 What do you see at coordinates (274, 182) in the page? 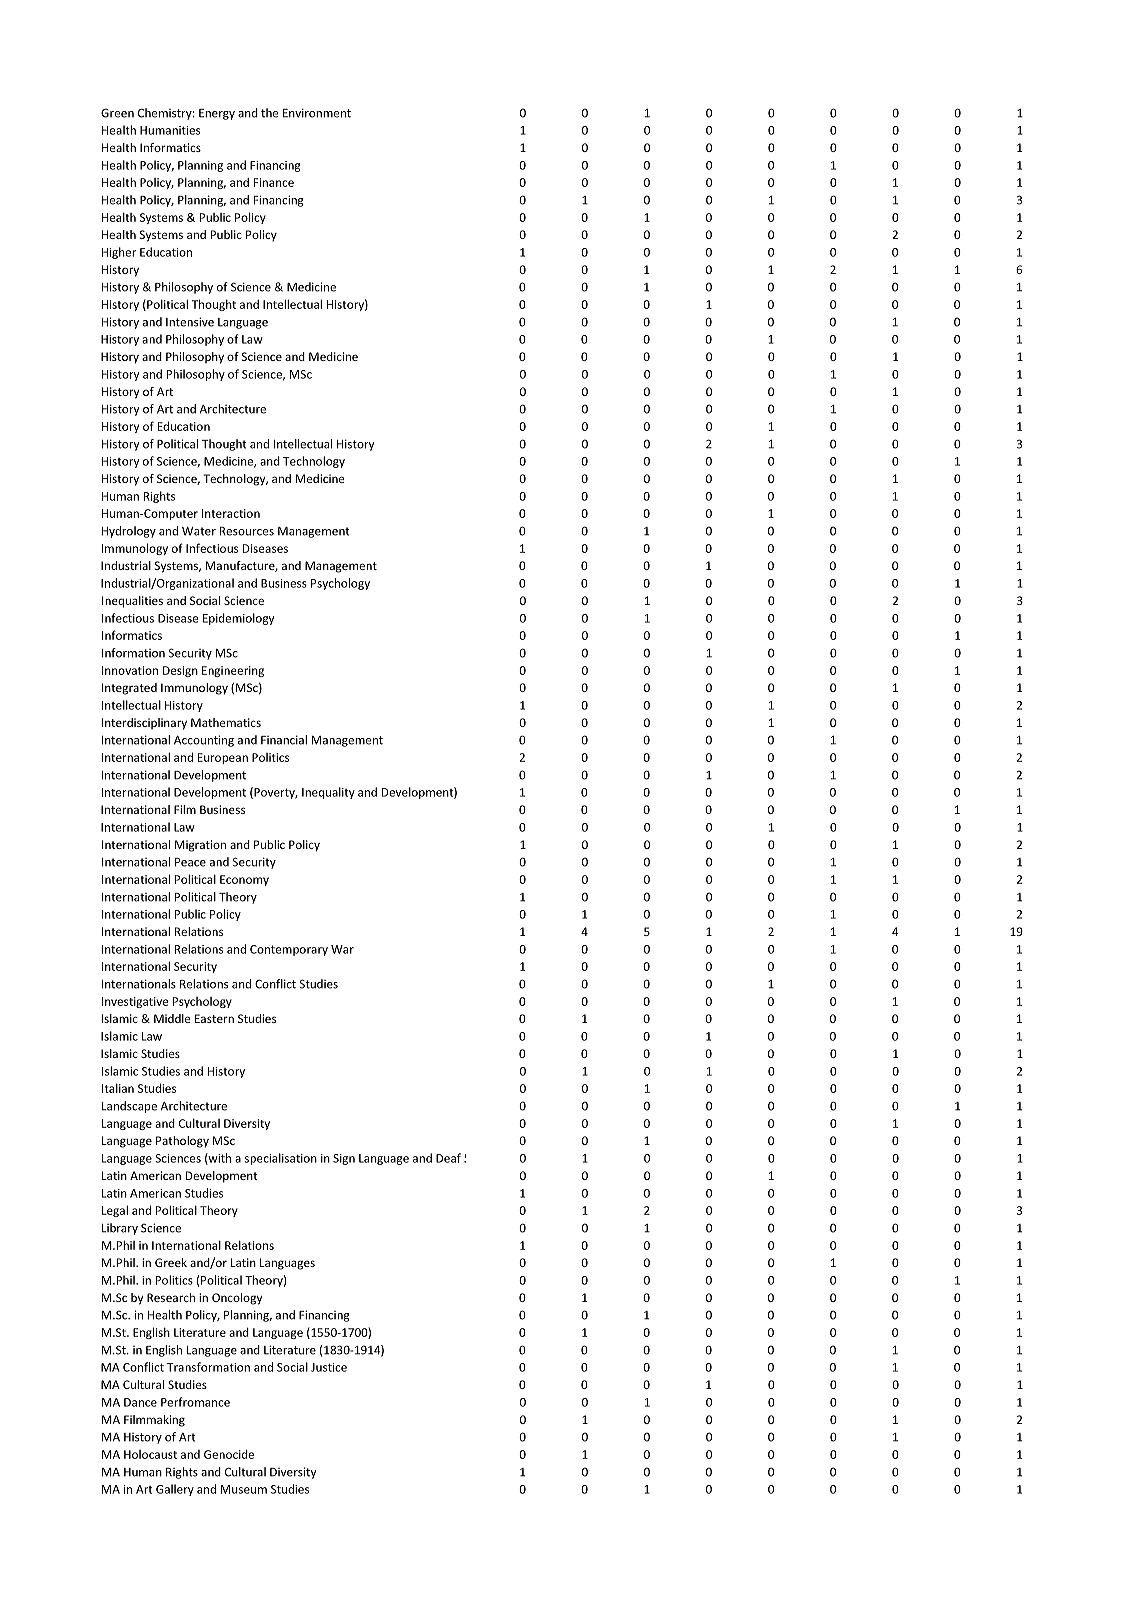
I see `Finance` at bounding box center [274, 182].
